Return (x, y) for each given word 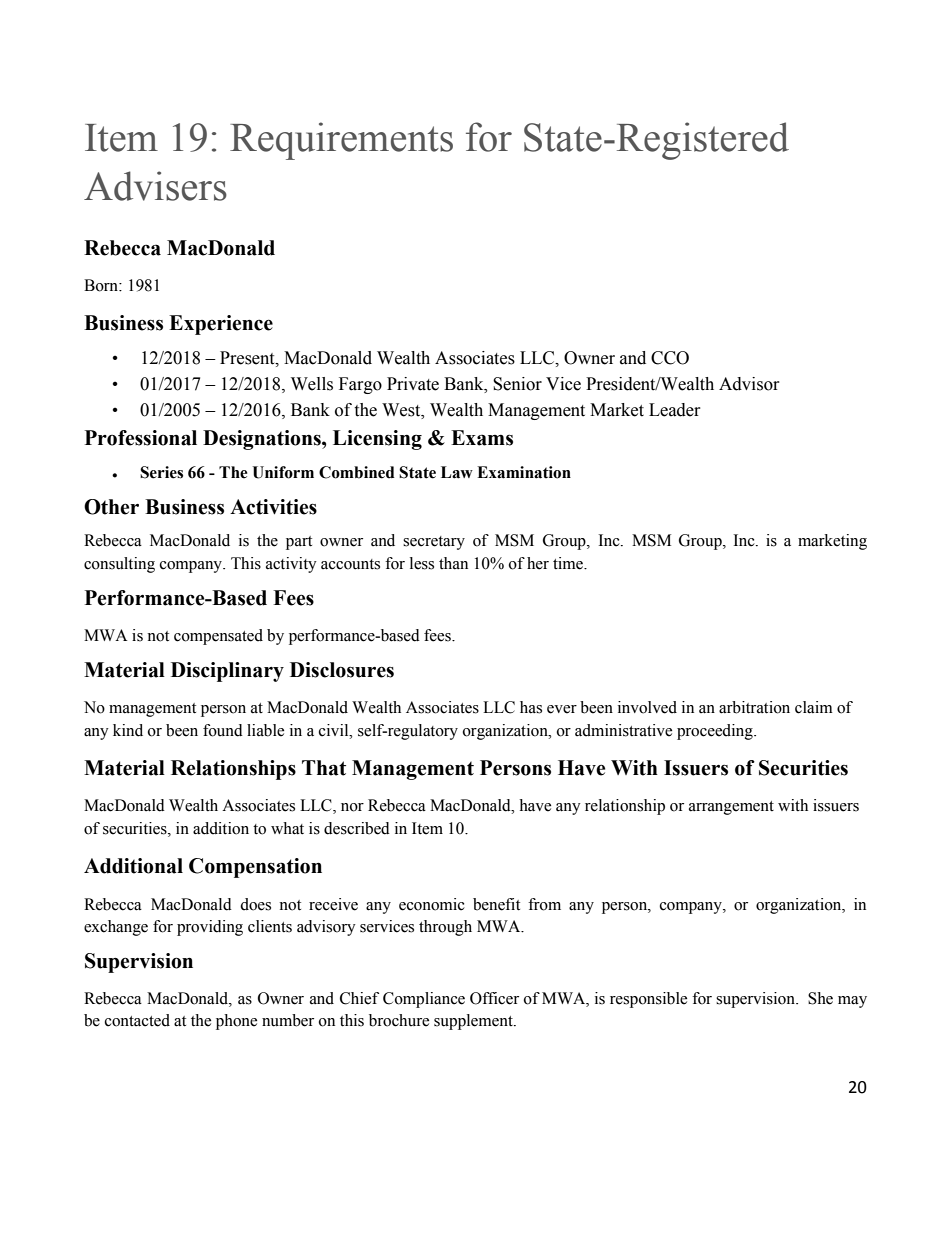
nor (352, 807)
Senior (517, 384)
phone (236, 1022)
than (453, 563)
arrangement (731, 808)
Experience (221, 325)
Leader (675, 410)
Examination (524, 472)
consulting (119, 565)
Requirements (341, 141)
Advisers (155, 186)
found (223, 730)
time (569, 563)
